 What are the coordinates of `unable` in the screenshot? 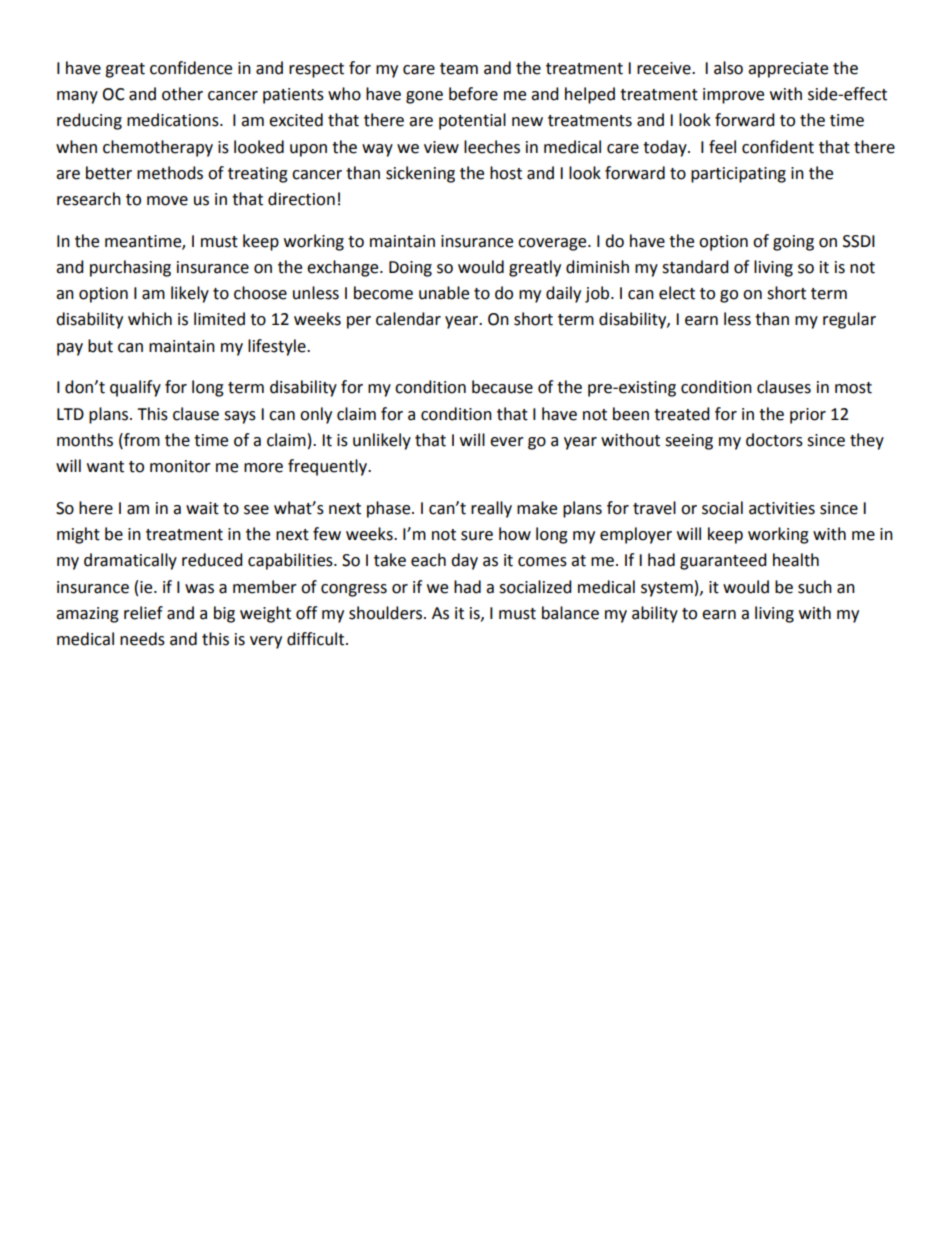 It's located at (444, 293).
